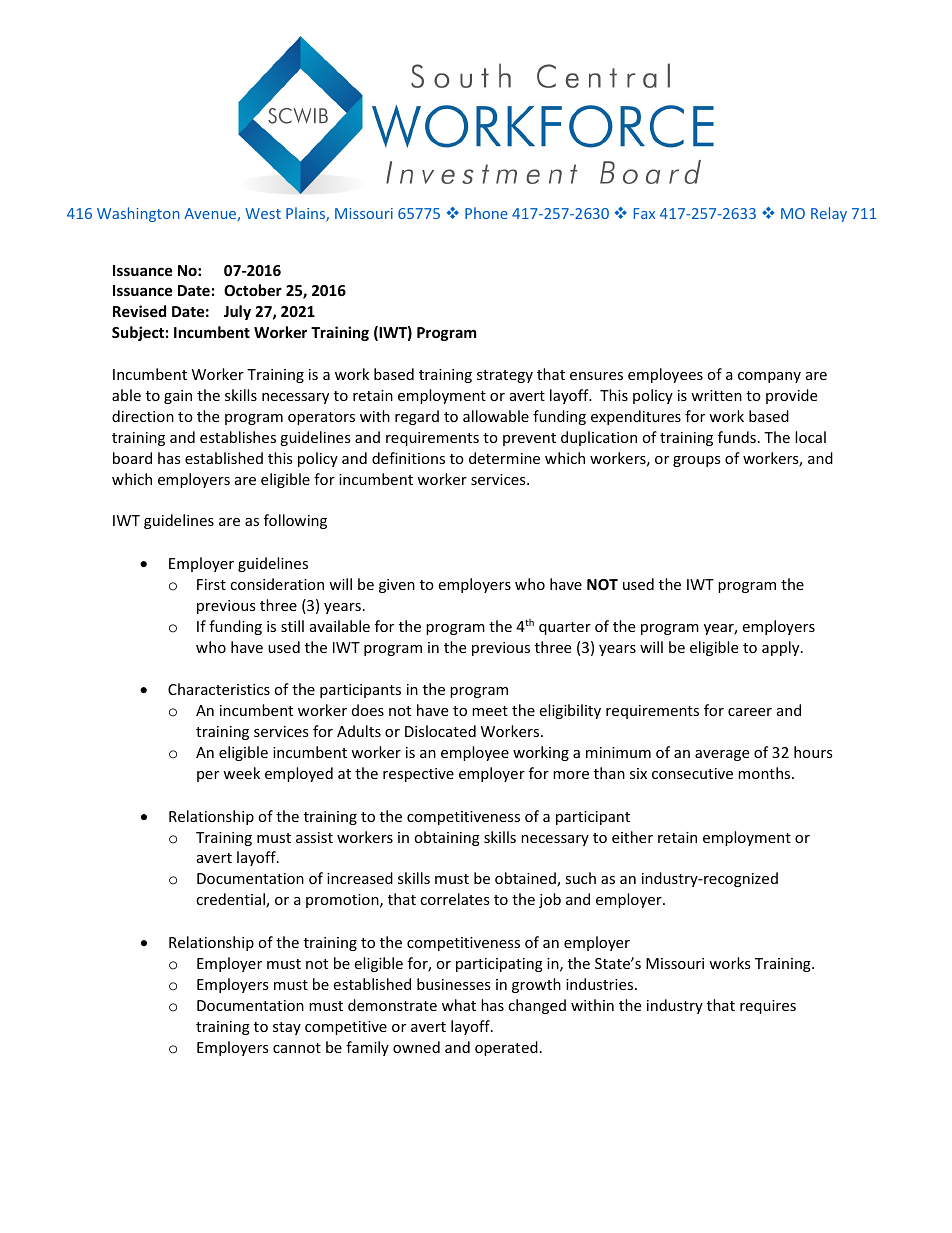 The width and height of the image is (952, 1233). Describe the element at coordinates (829, 214) in the image. I see `Relay` at that location.
